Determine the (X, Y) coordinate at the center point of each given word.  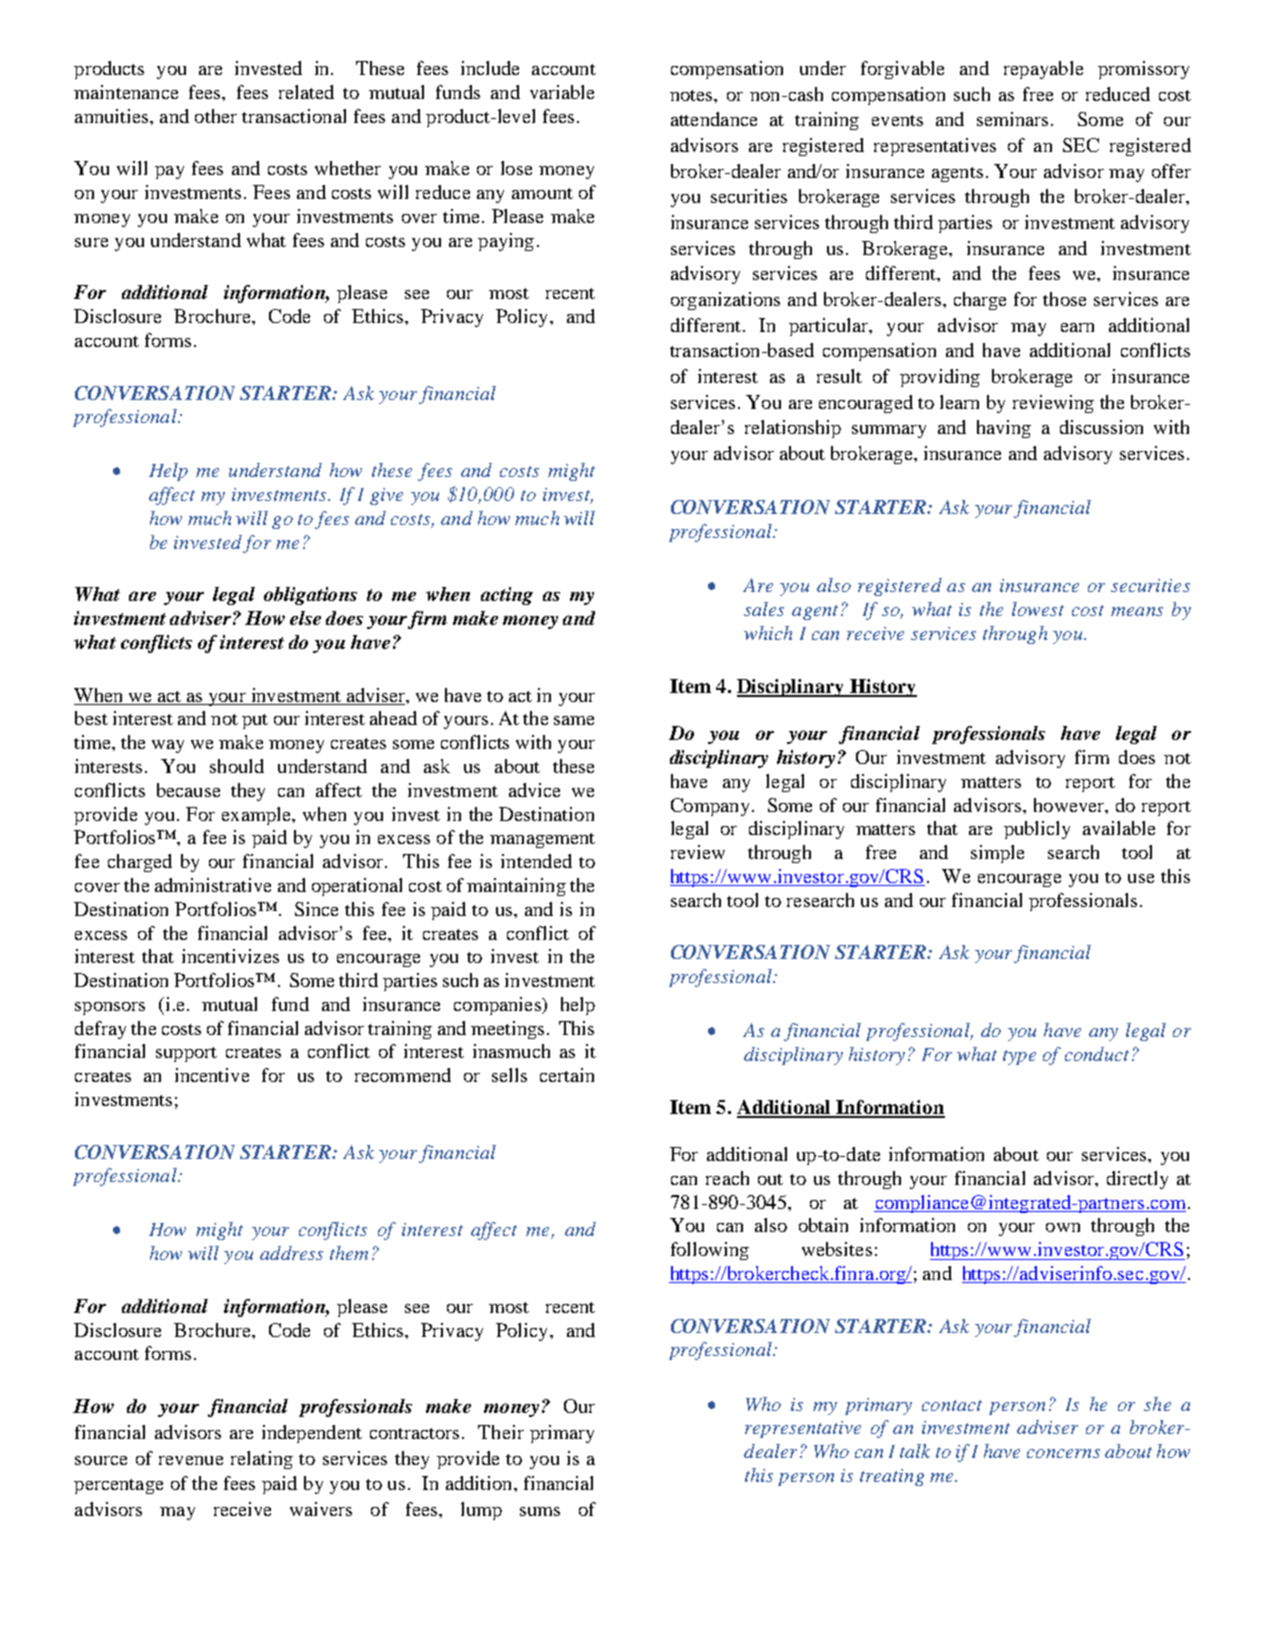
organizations (725, 301)
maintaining (516, 887)
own (1063, 1227)
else (305, 618)
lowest (1038, 609)
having (1004, 429)
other (216, 116)
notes (692, 95)
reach (727, 1178)
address (291, 1253)
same (574, 720)
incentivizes (230, 956)
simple (997, 854)
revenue (191, 1460)
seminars (1012, 119)
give (386, 496)
